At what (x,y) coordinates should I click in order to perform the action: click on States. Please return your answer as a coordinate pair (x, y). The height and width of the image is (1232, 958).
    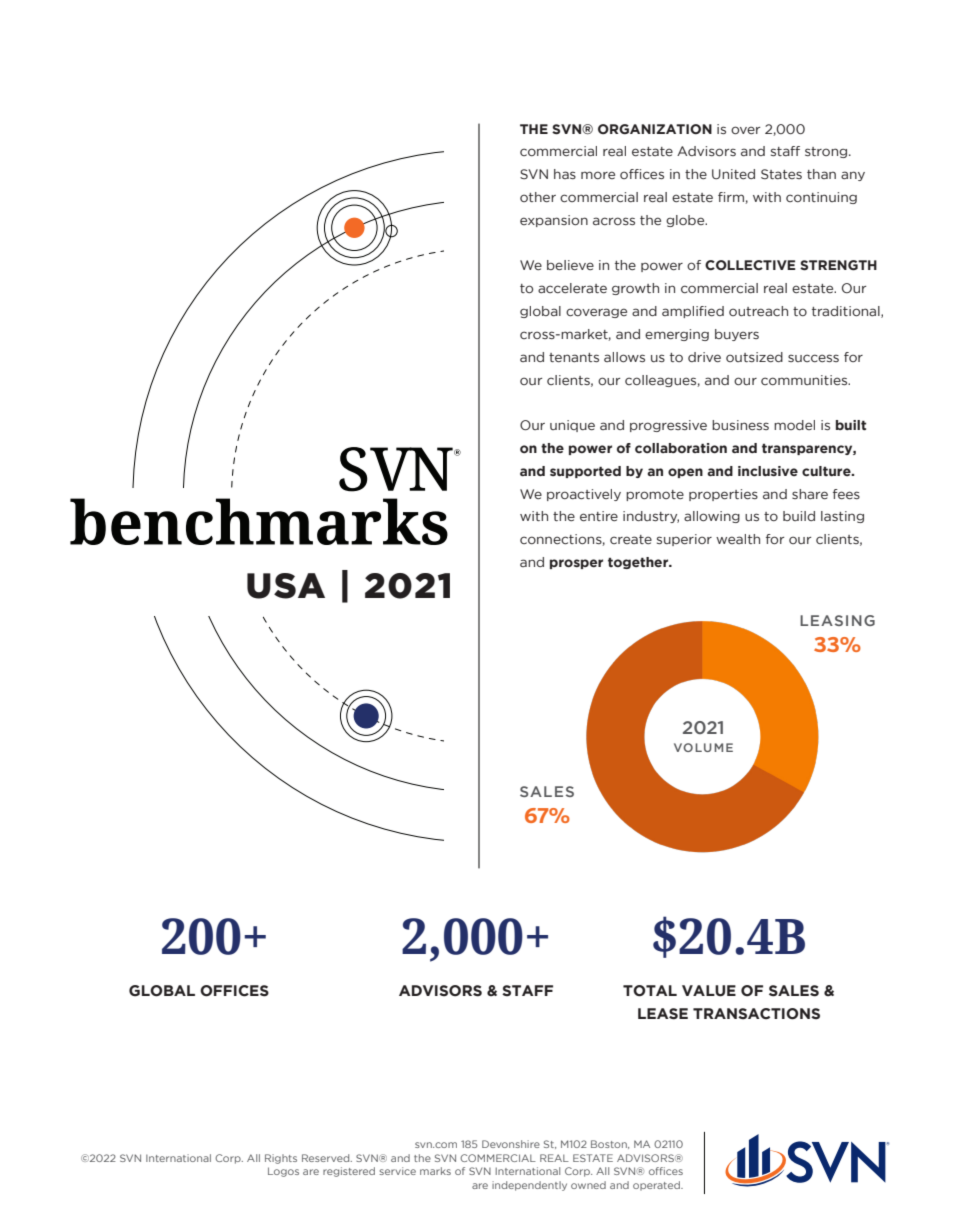
    Looking at the image, I should click on (781, 174).
